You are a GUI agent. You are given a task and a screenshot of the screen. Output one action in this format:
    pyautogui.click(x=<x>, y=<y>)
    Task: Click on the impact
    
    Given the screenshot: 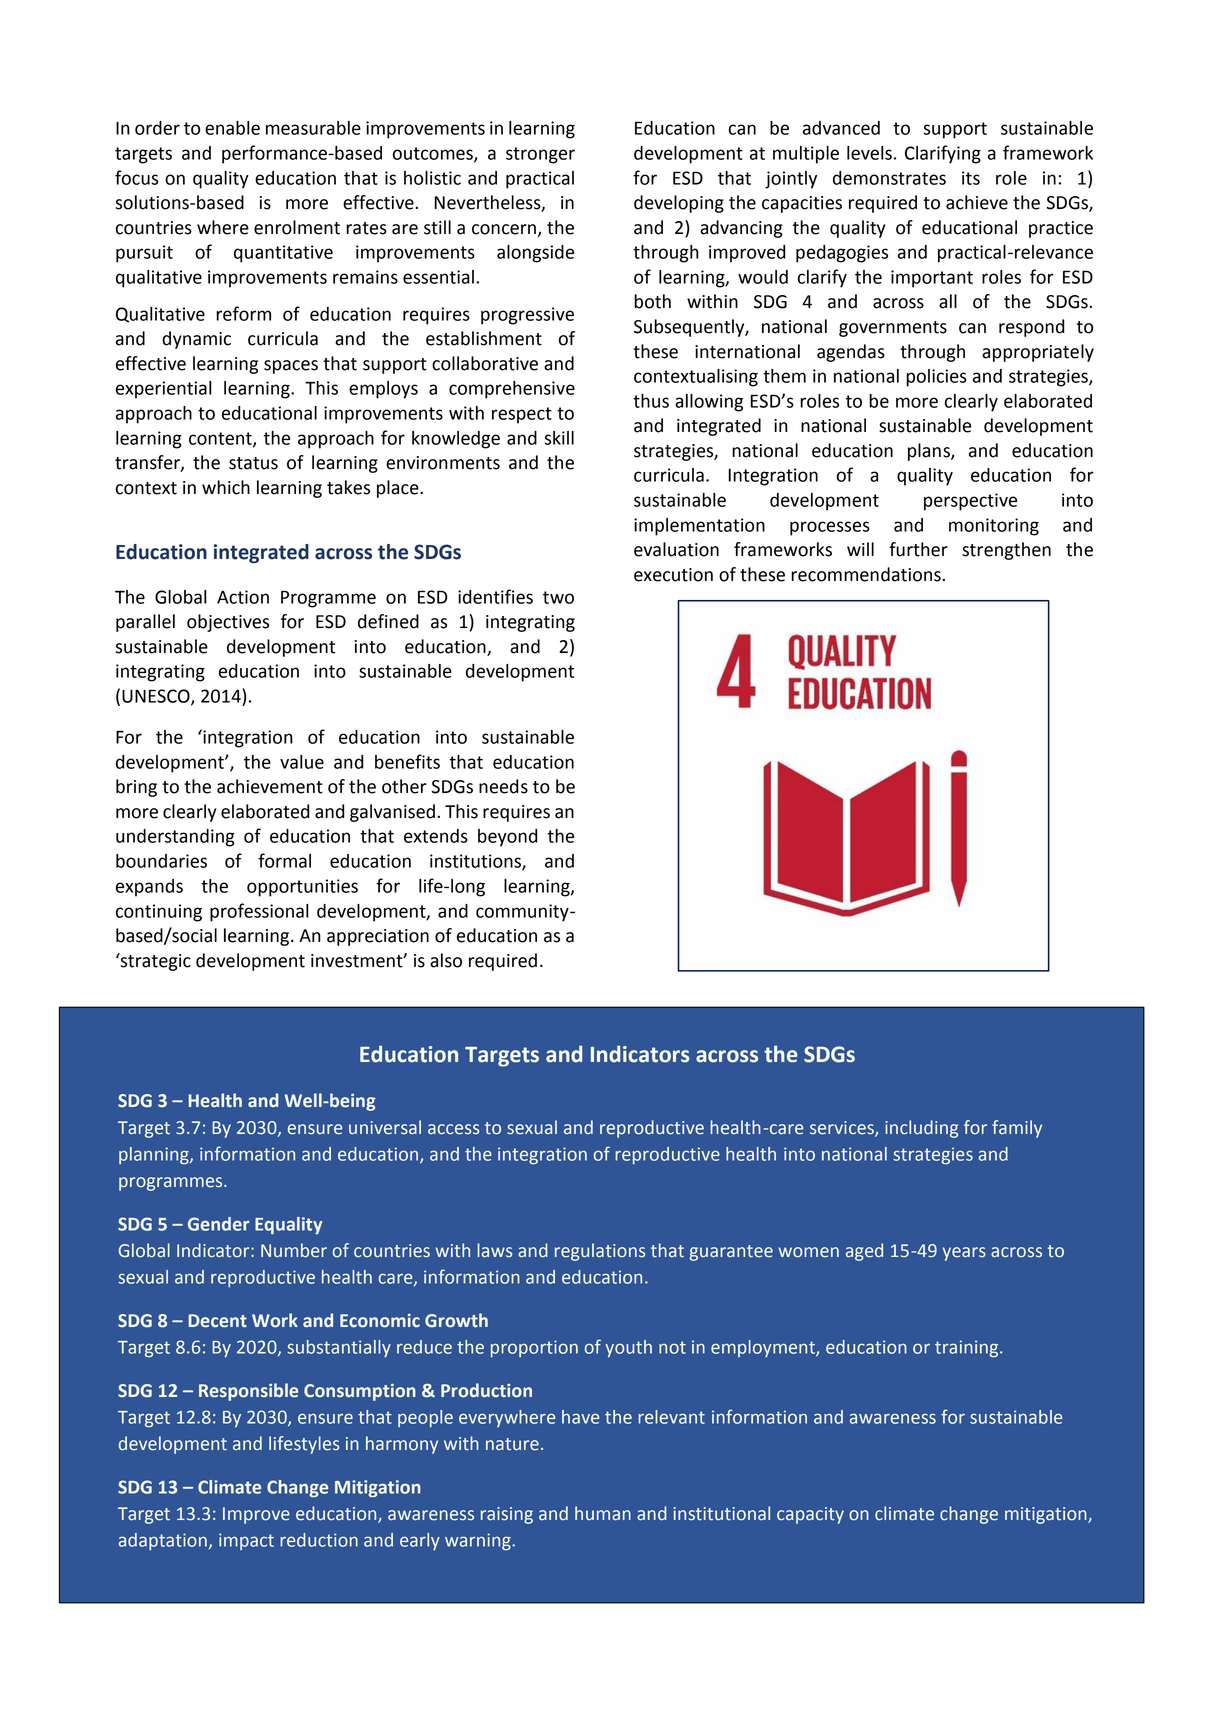 What is the action you would take?
    pyautogui.click(x=246, y=1541)
